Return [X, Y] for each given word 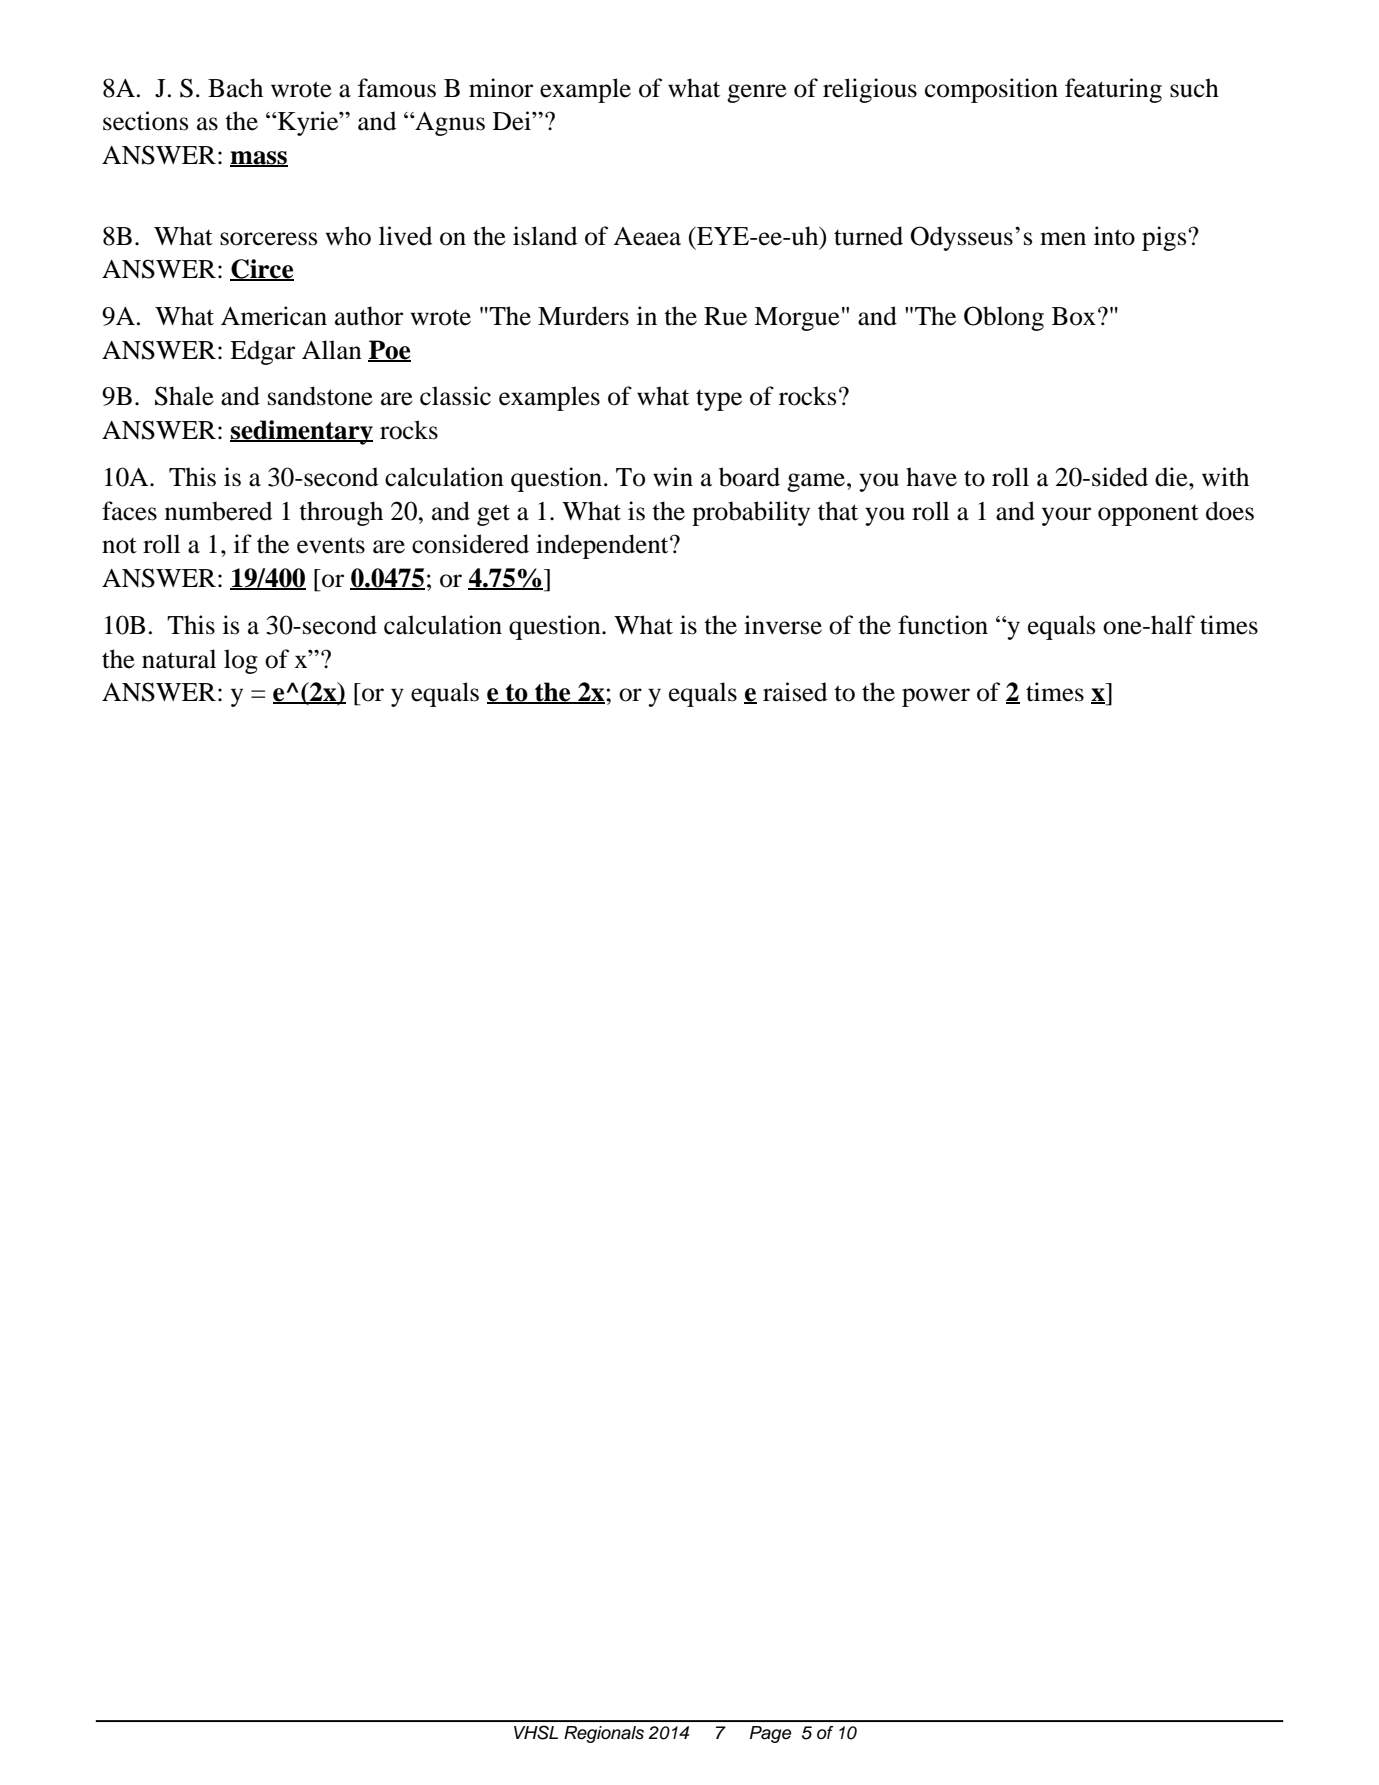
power [936, 697]
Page [770, 1734]
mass [259, 159]
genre [757, 93]
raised [795, 692]
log [241, 661]
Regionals [604, 1734]
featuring [1113, 90]
